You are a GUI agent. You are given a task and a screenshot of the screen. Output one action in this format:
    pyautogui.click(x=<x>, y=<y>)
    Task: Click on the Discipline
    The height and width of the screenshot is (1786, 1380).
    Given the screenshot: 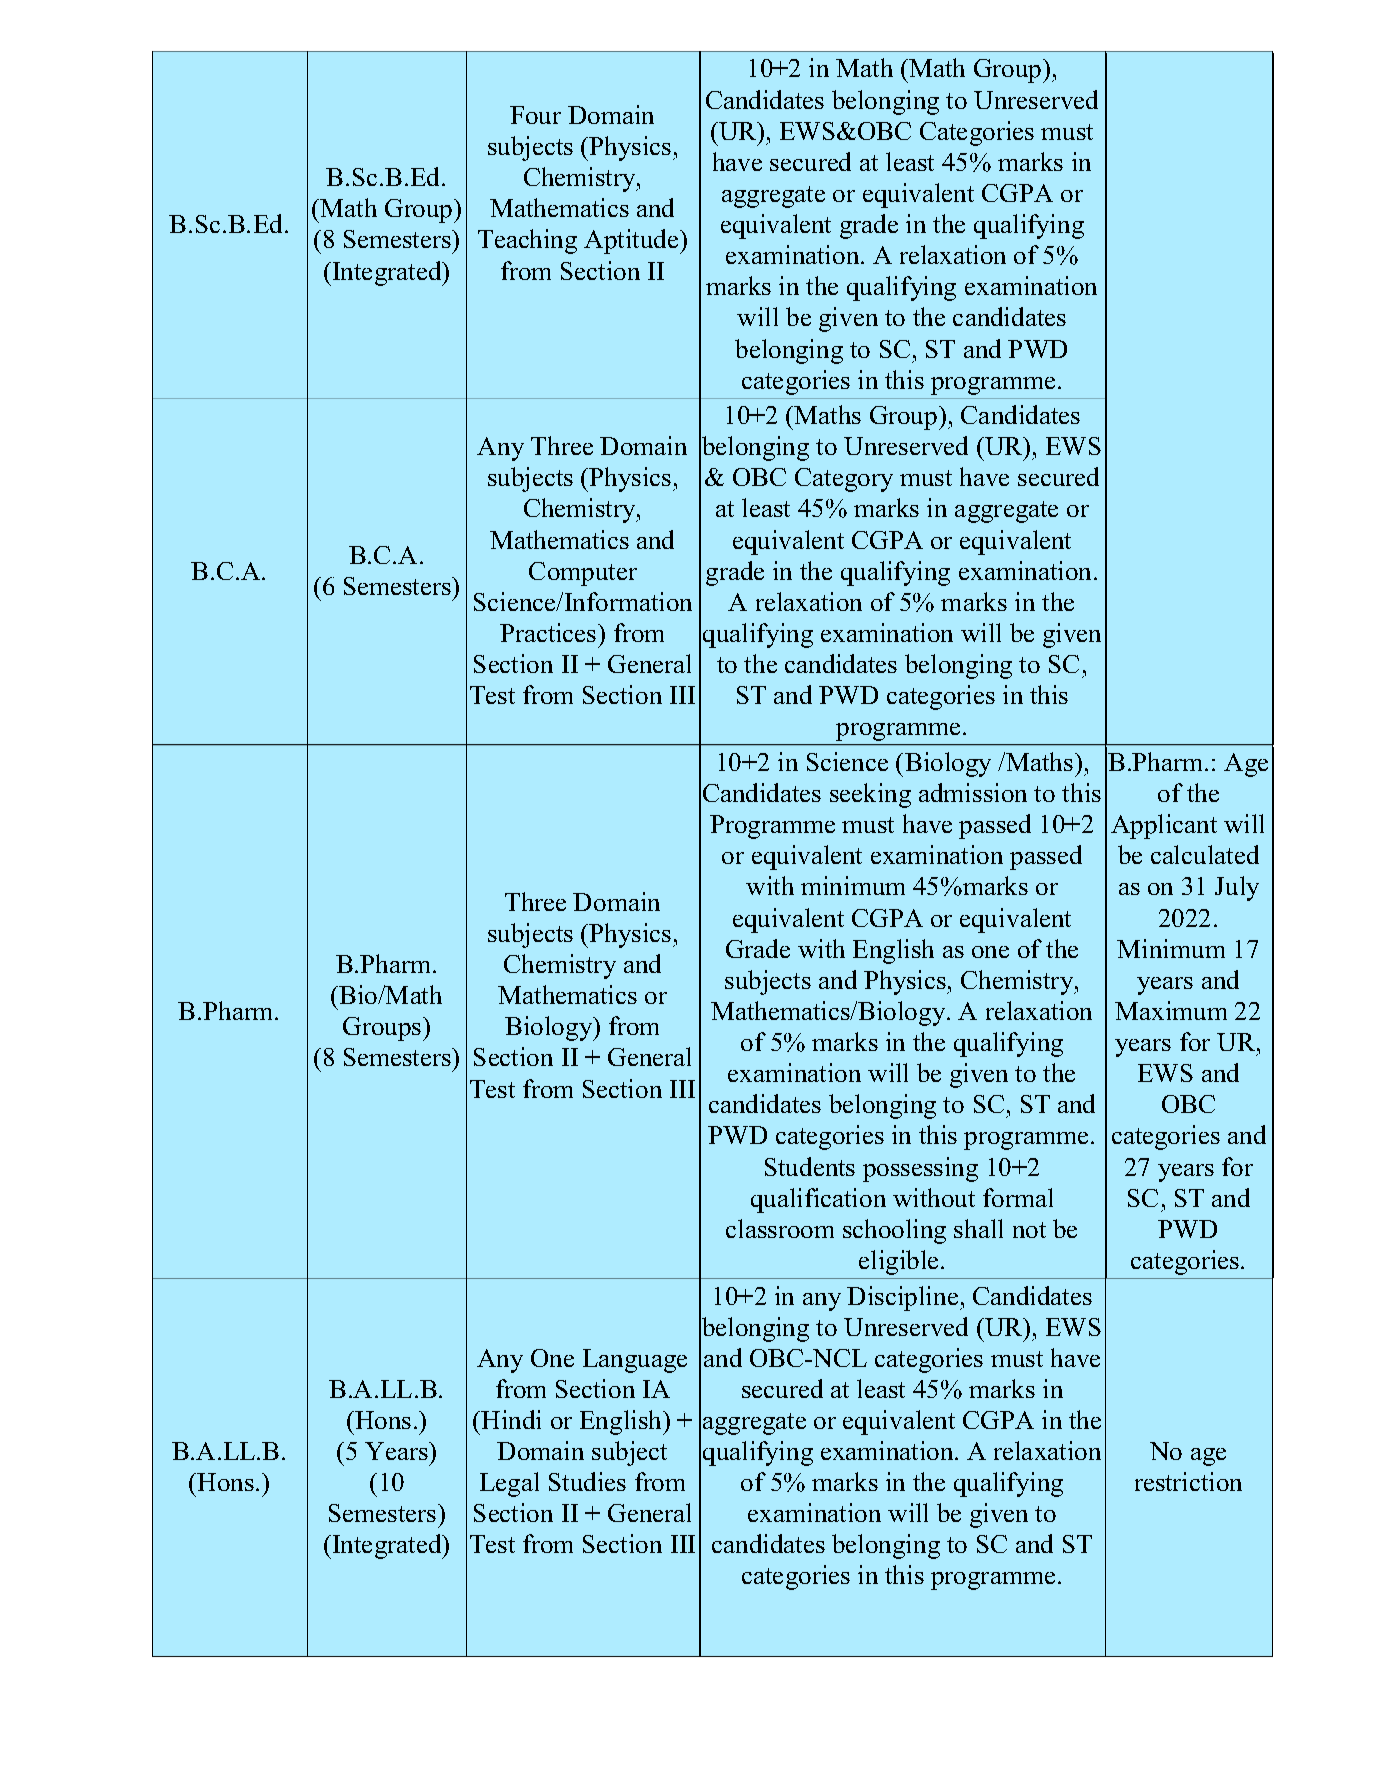 What is the action you would take?
    pyautogui.click(x=904, y=1298)
